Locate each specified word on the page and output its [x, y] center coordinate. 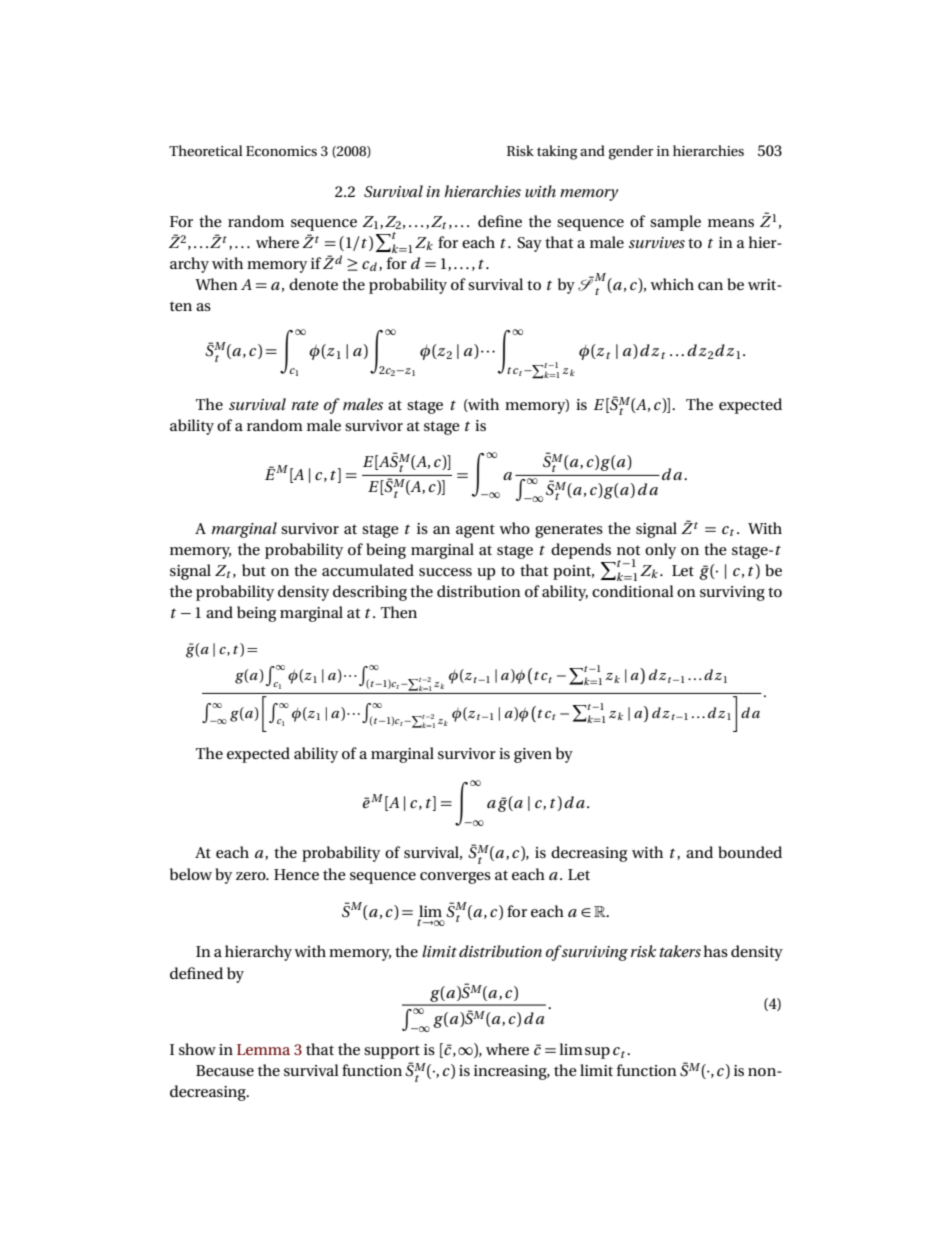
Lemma [263, 1049]
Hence [296, 874]
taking [557, 152]
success [445, 572]
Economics [281, 151]
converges [455, 878]
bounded [750, 852]
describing [370, 593]
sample [675, 223]
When [216, 284]
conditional [633, 591]
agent [475, 531]
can [710, 286]
